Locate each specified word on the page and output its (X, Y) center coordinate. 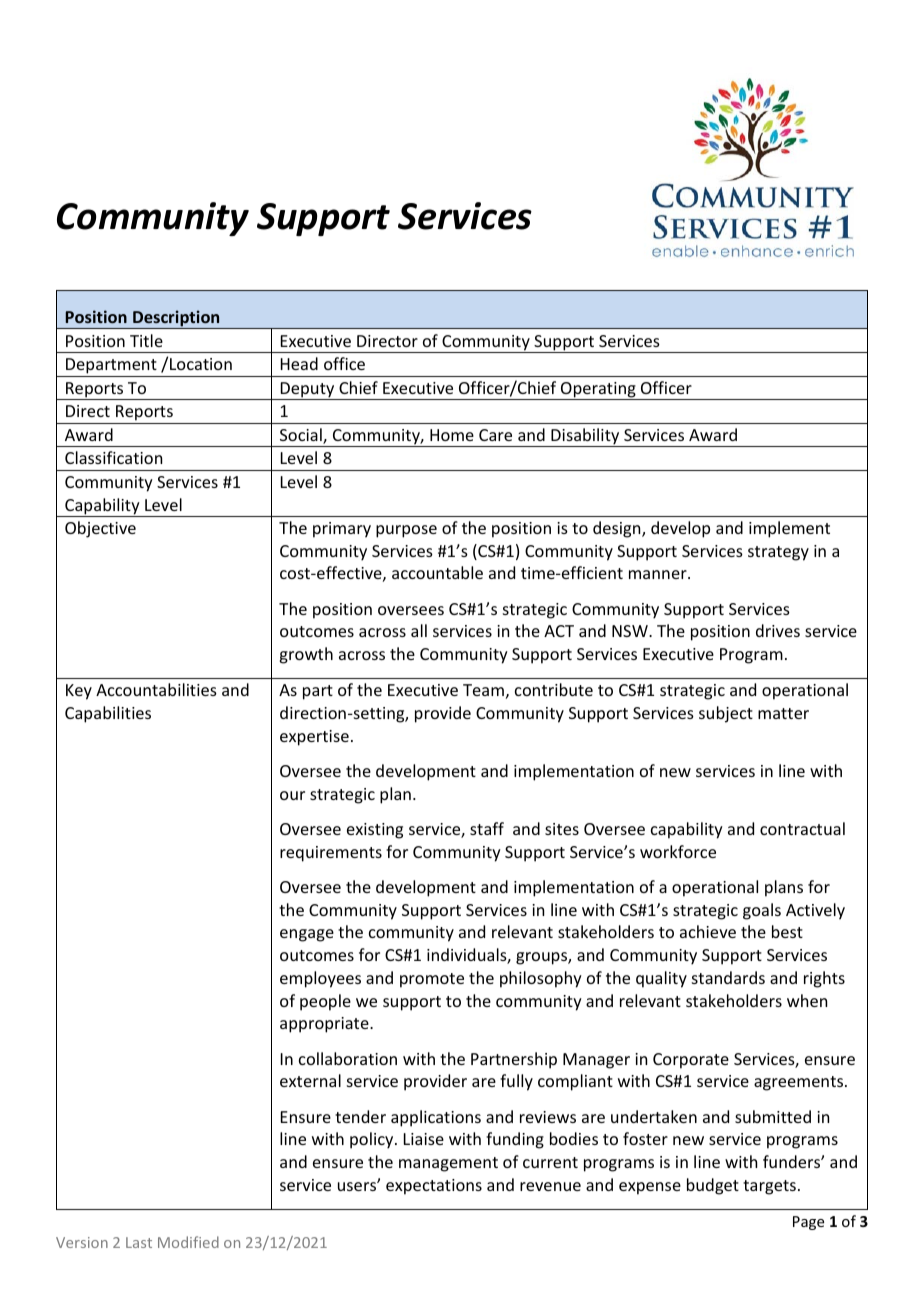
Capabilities (108, 714)
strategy (778, 553)
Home (452, 435)
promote (432, 980)
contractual (802, 828)
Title (146, 340)
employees (320, 979)
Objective (100, 529)
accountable (437, 572)
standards (728, 977)
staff (487, 828)
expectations (434, 1187)
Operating (598, 391)
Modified (188, 1242)
